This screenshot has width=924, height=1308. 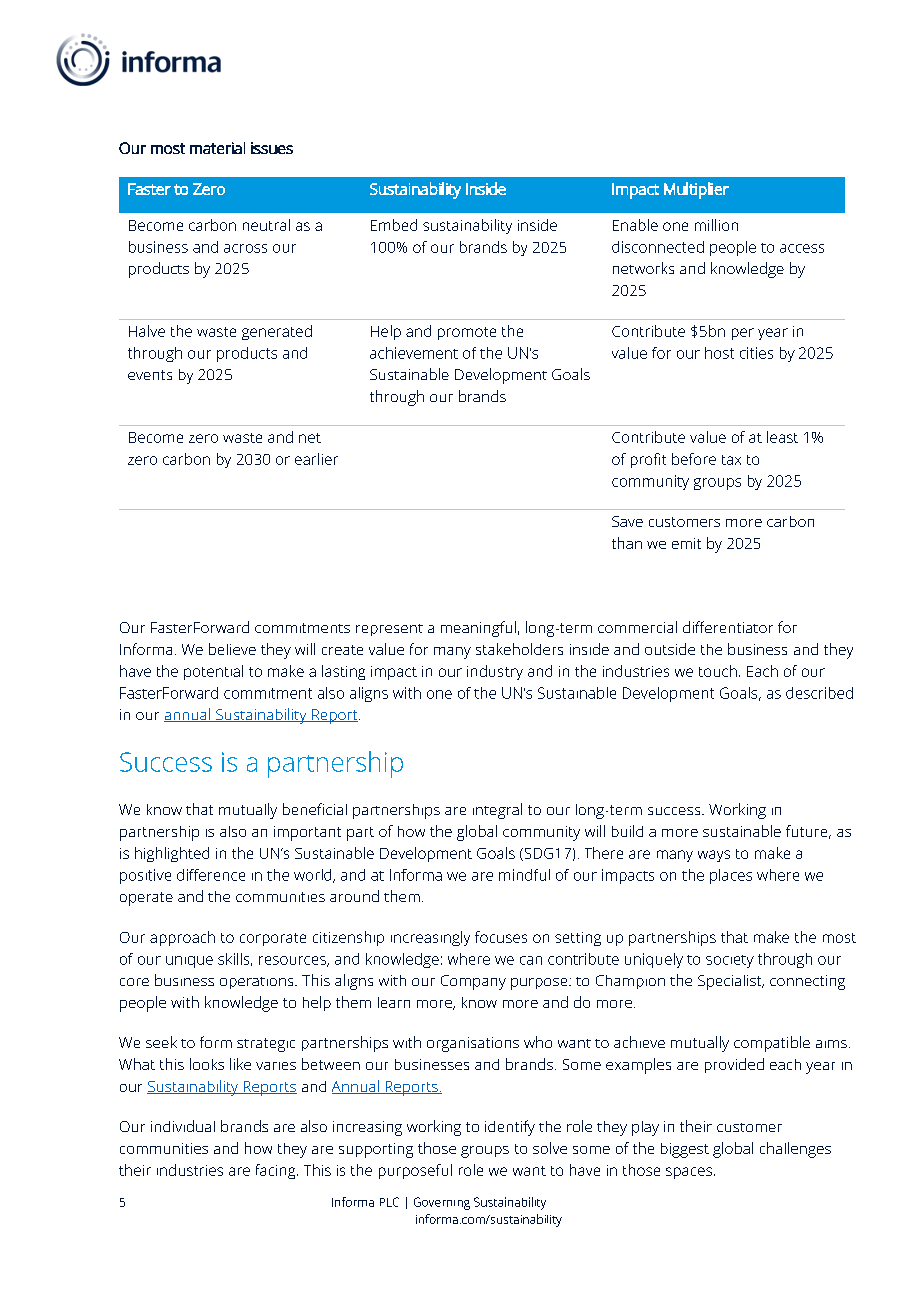 I want to click on Governing, so click(x=442, y=1203).
